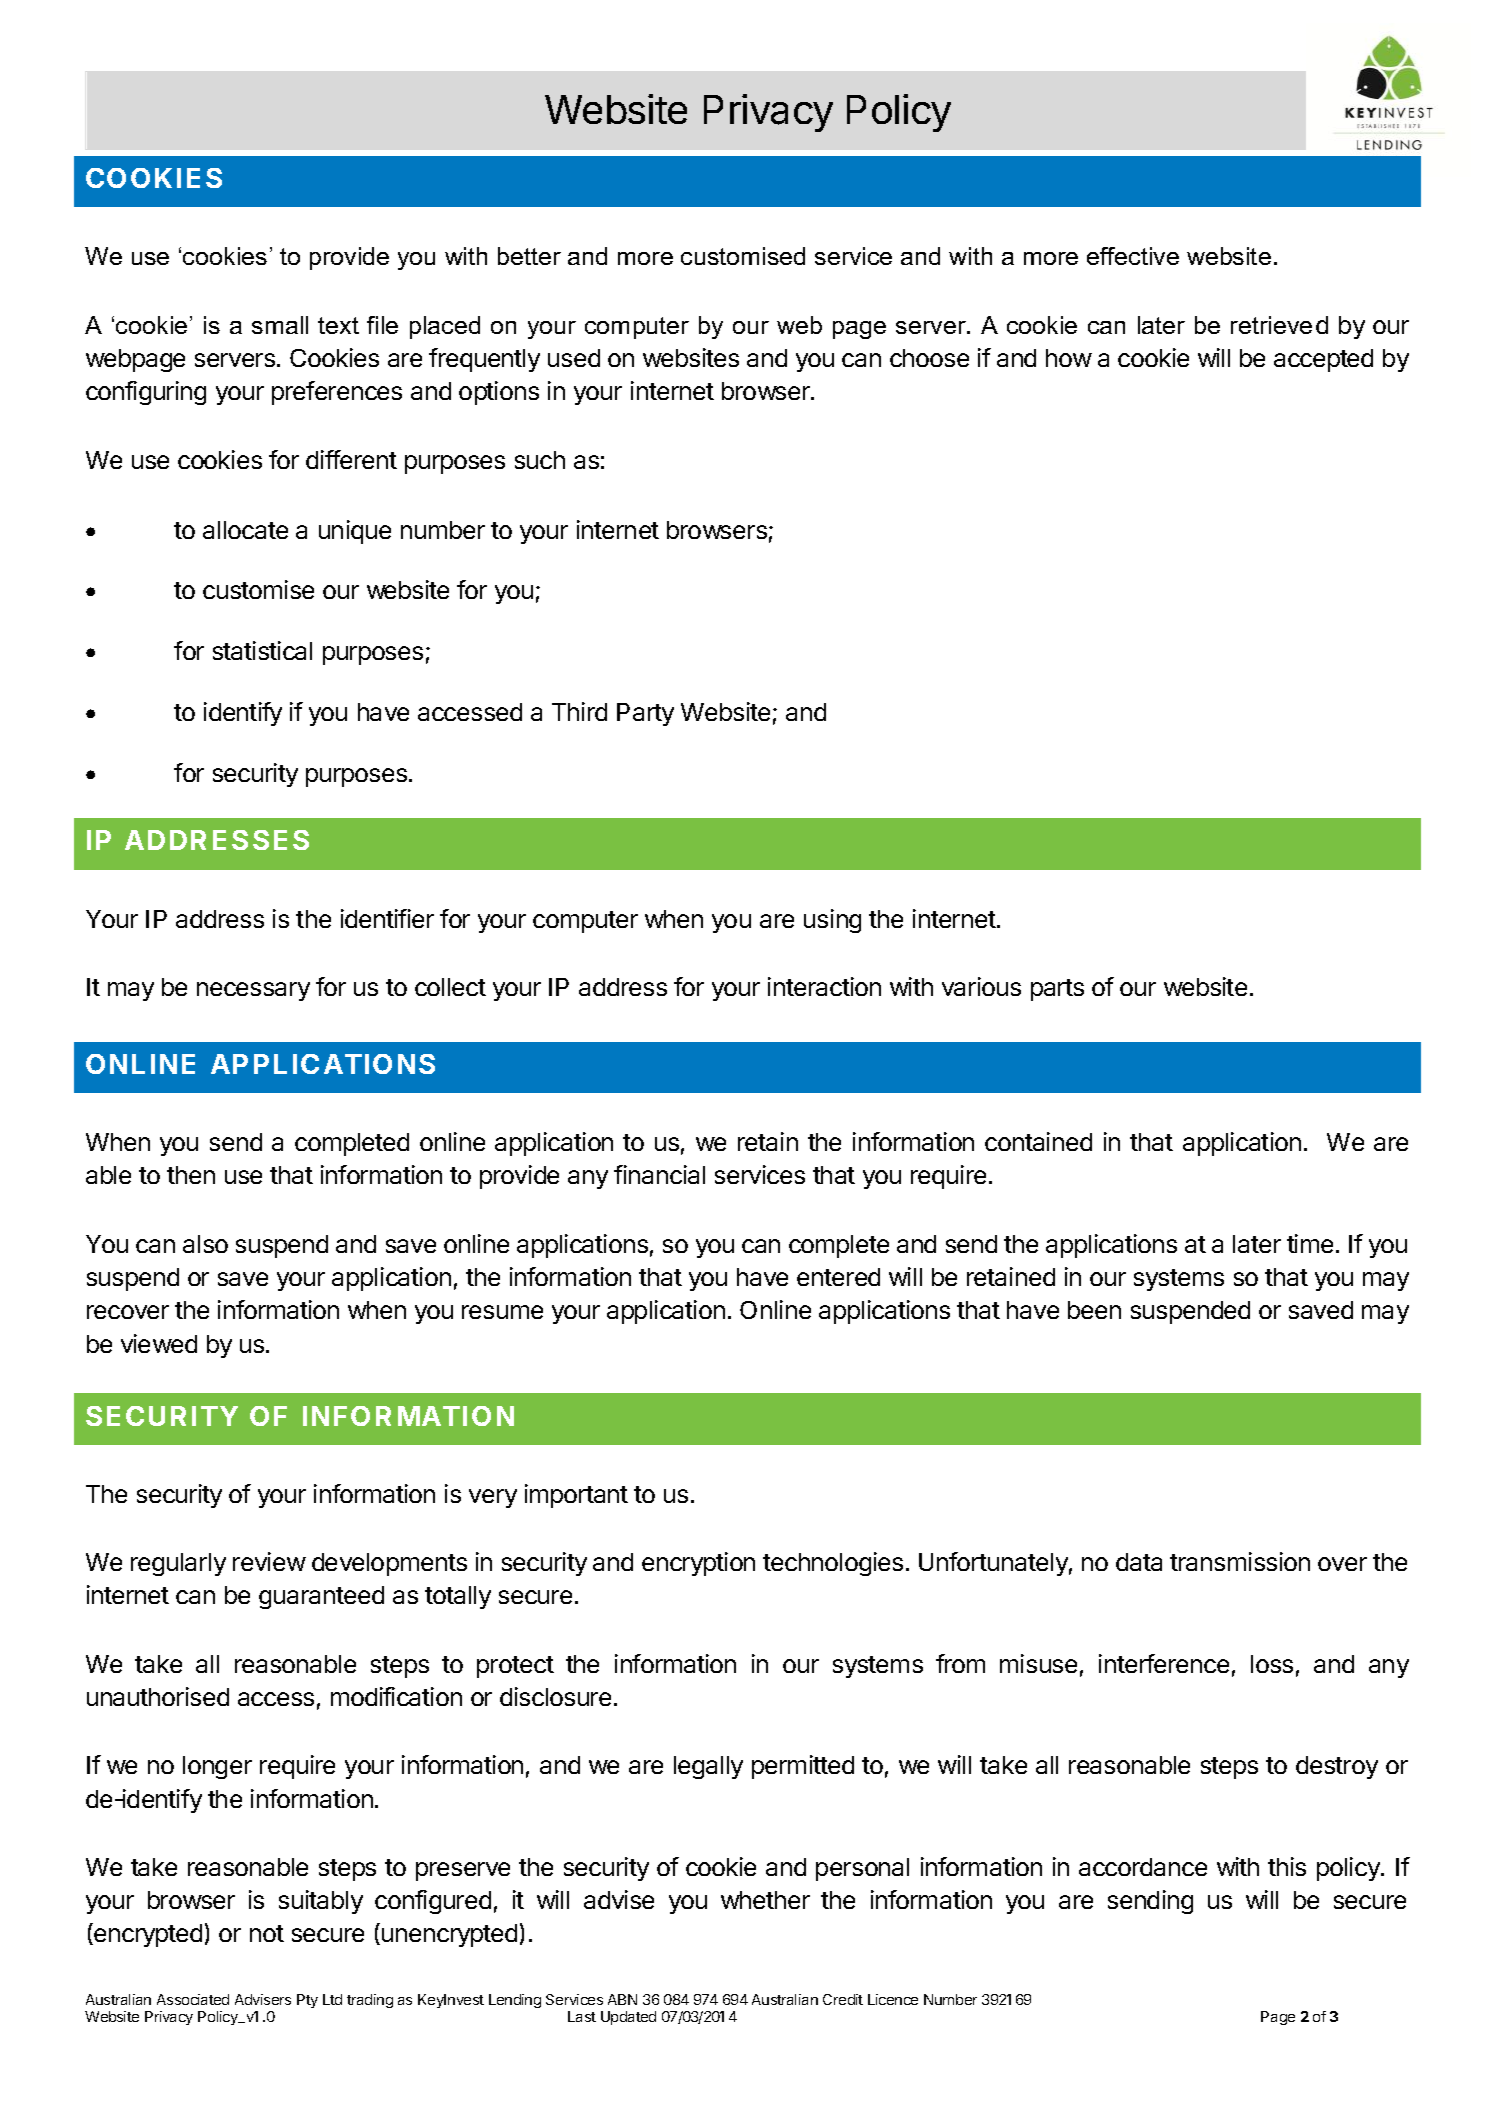 The height and width of the screenshot is (2115, 1495). What do you see at coordinates (1279, 325) in the screenshot?
I see `retrieved` at bounding box center [1279, 325].
